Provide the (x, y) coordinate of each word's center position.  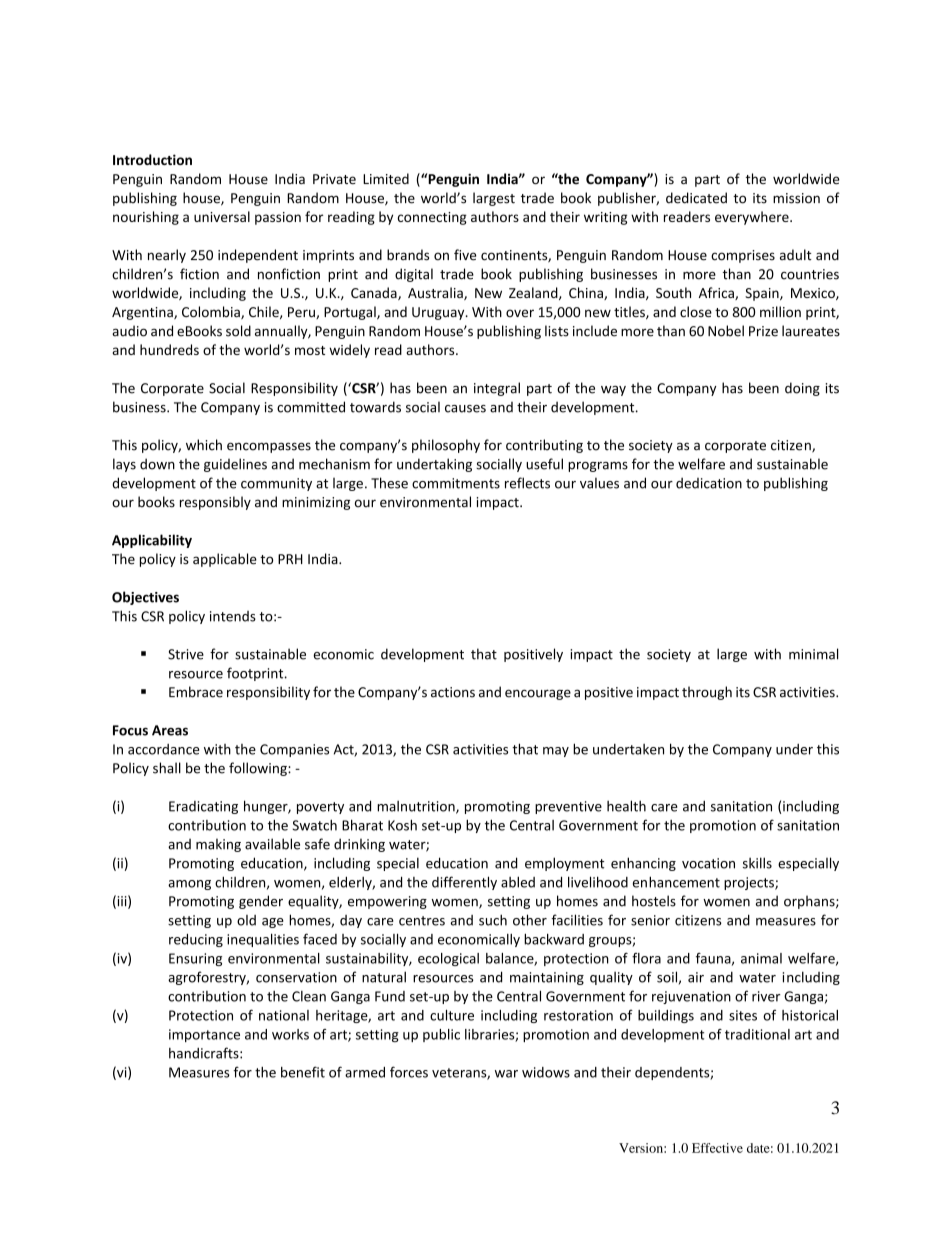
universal (222, 216)
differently (464, 883)
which (204, 445)
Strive (186, 654)
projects (750, 883)
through (707, 693)
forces (409, 1072)
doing (802, 389)
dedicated (696, 198)
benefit (303, 1072)
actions (453, 692)
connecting (432, 218)
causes (465, 409)
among (189, 885)
